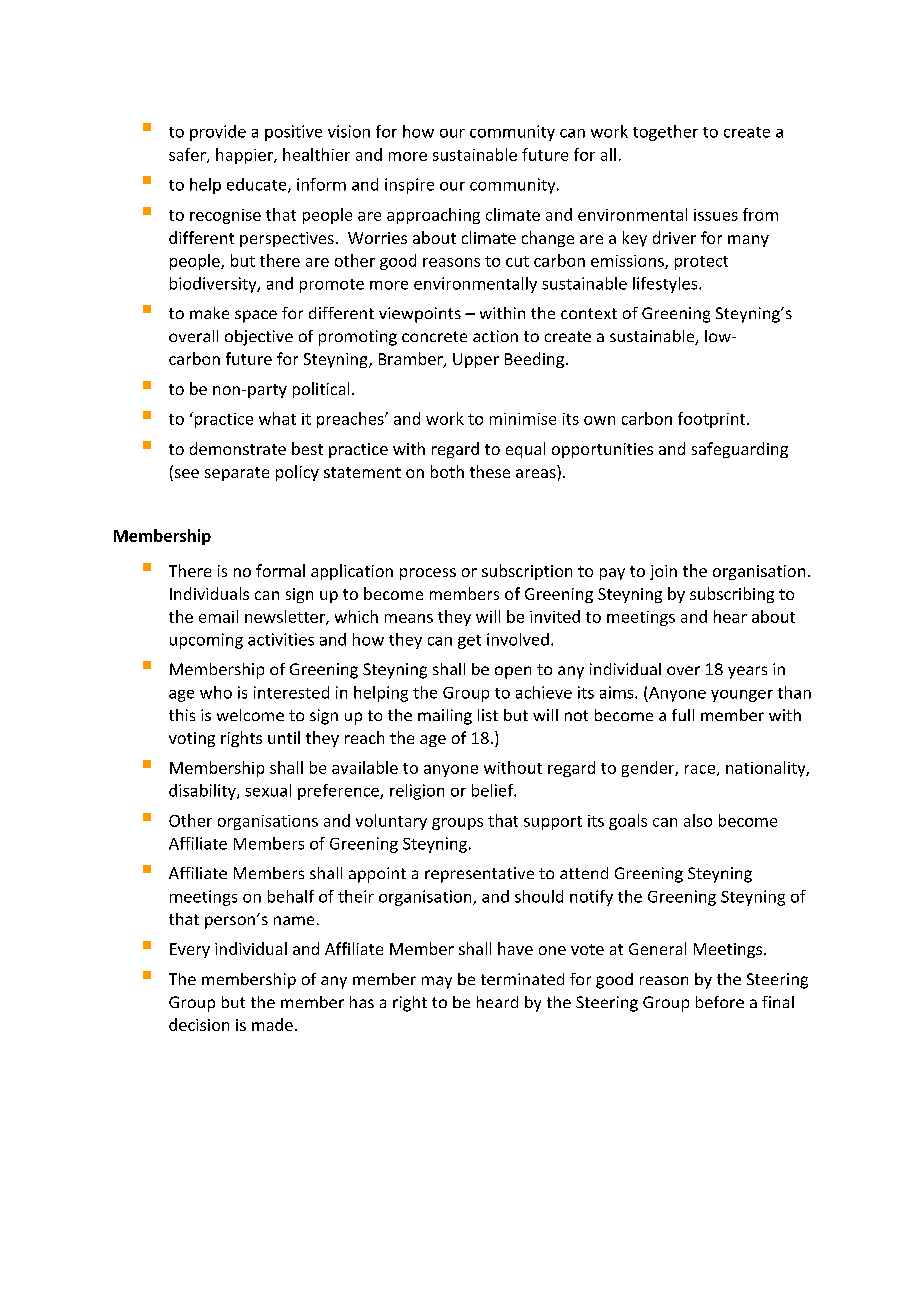 The height and width of the screenshot is (1308, 924). What do you see at coordinates (238, 448) in the screenshot?
I see `demonstrate` at bounding box center [238, 448].
